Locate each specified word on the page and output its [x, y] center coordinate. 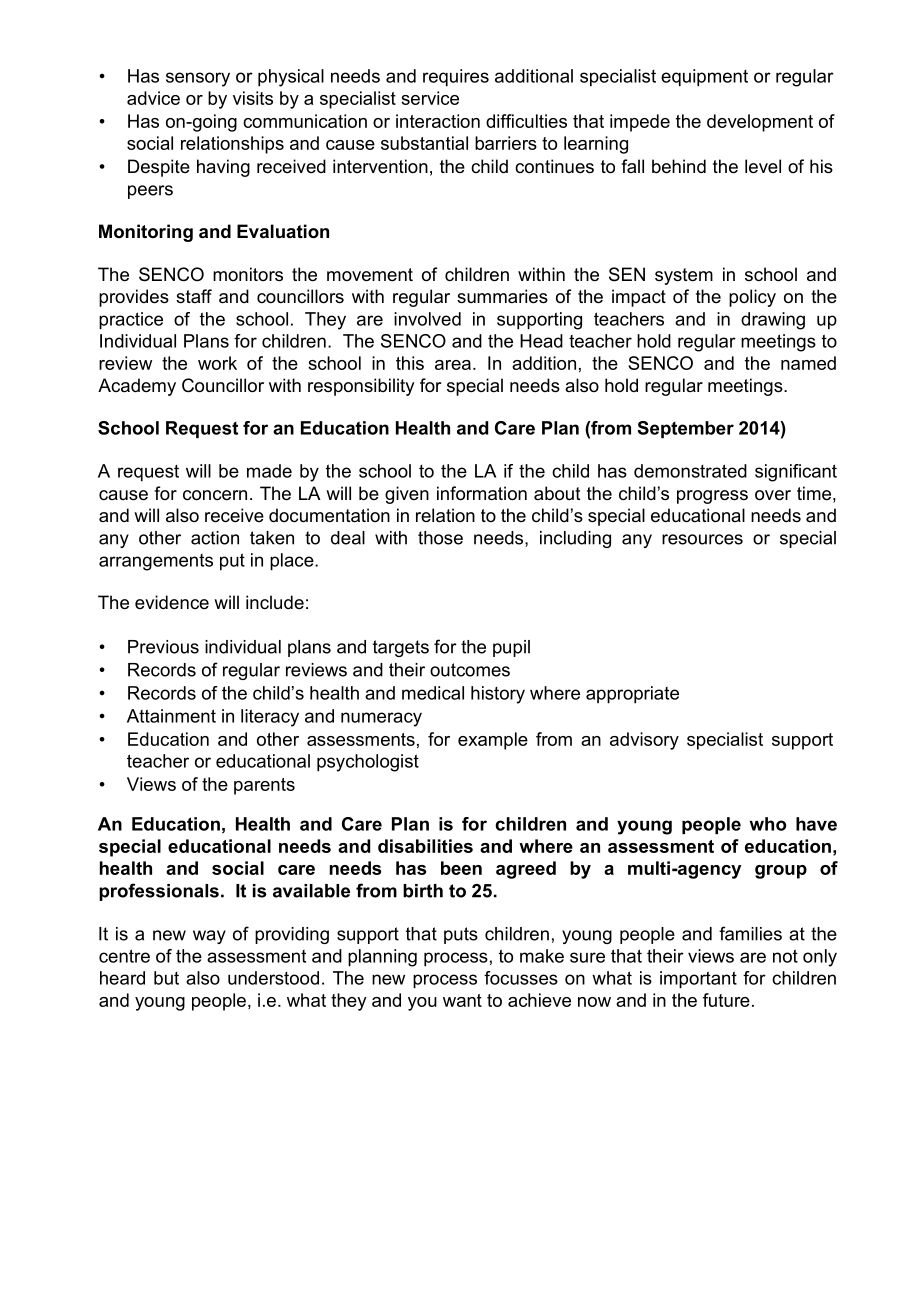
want [462, 1000]
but [166, 978]
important [698, 980]
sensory [198, 79]
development [760, 123]
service [430, 98]
